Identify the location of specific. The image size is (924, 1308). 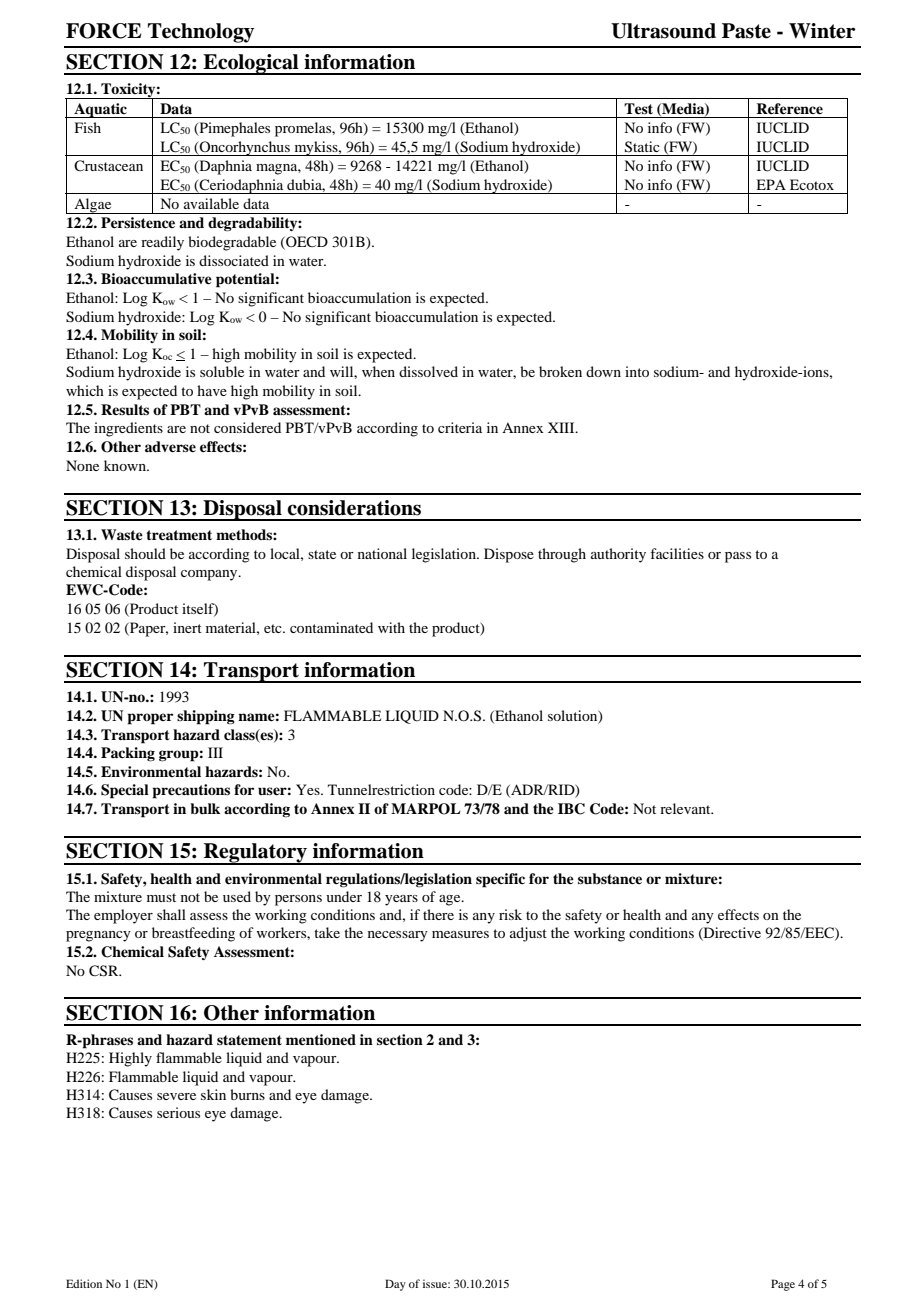
(500, 880).
